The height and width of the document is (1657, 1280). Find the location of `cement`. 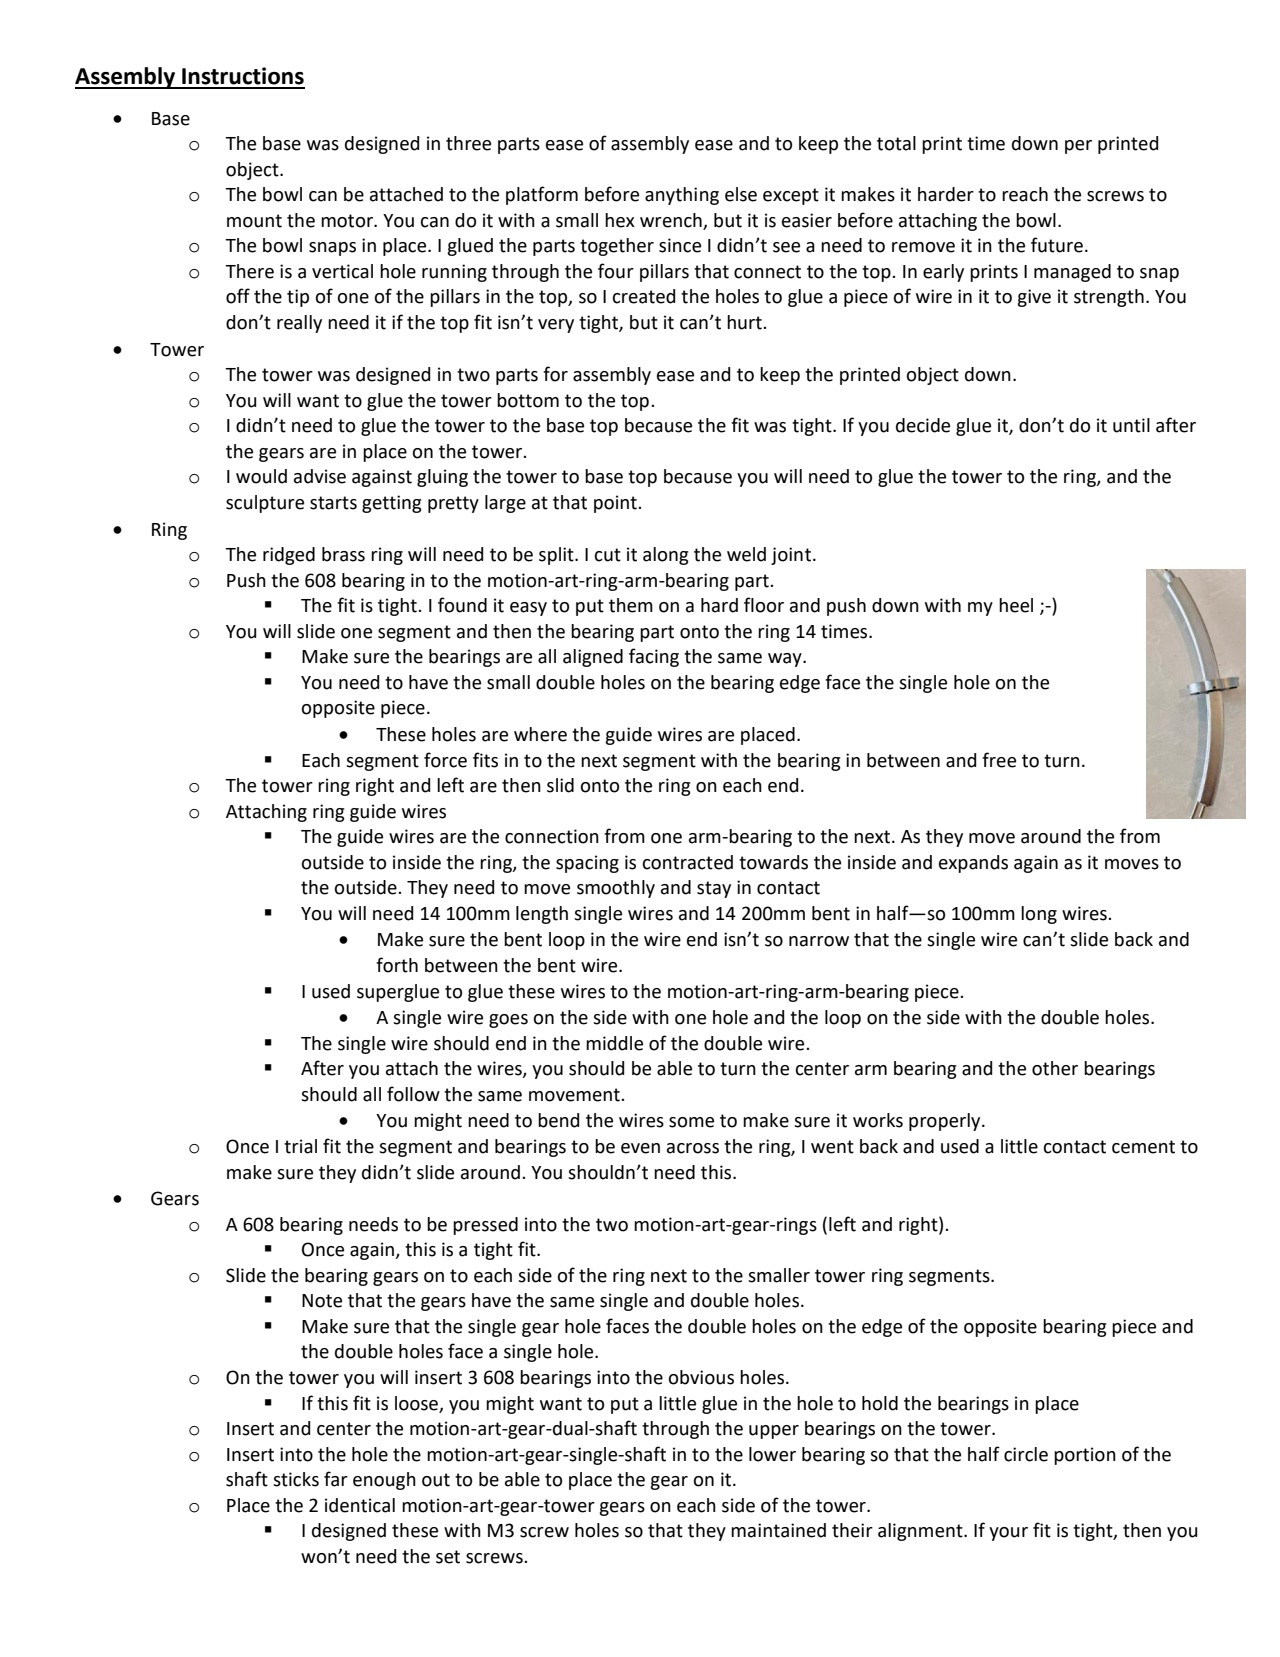

cement is located at coordinates (1143, 1147).
